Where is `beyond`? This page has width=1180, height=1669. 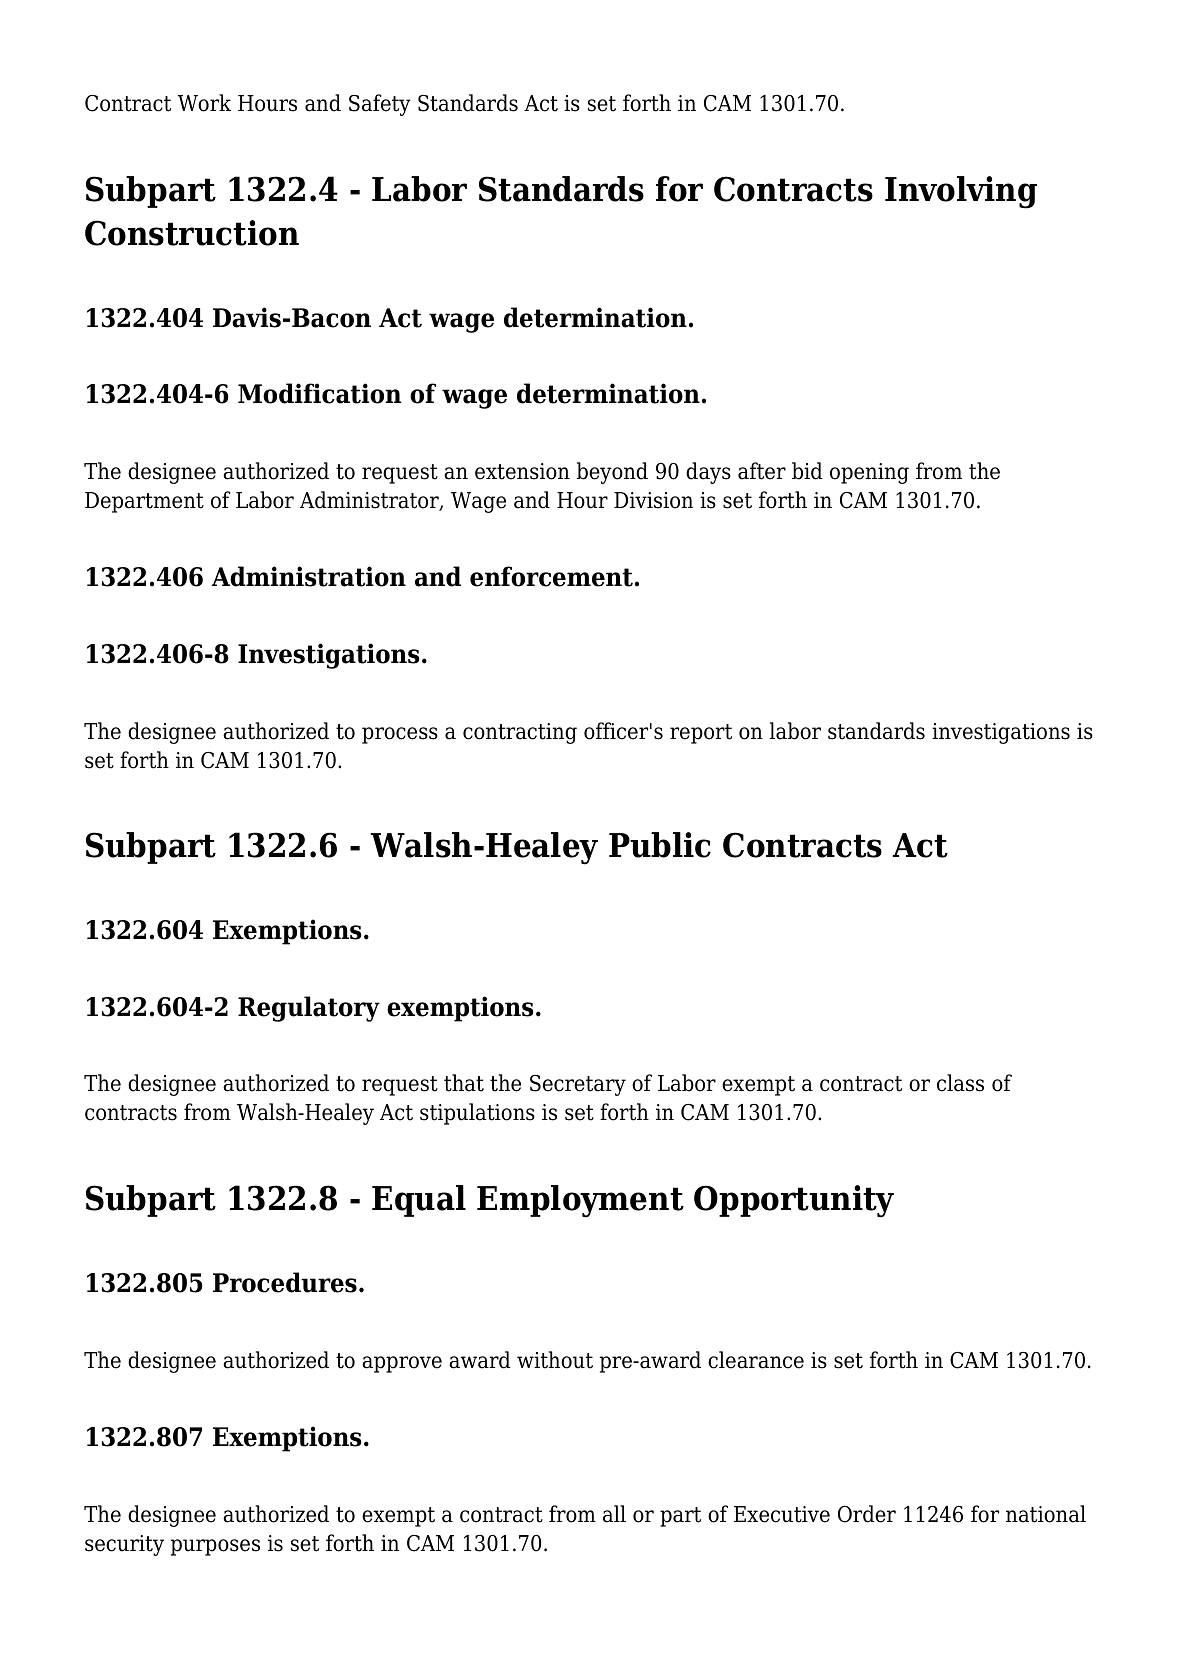 beyond is located at coordinates (612, 473).
